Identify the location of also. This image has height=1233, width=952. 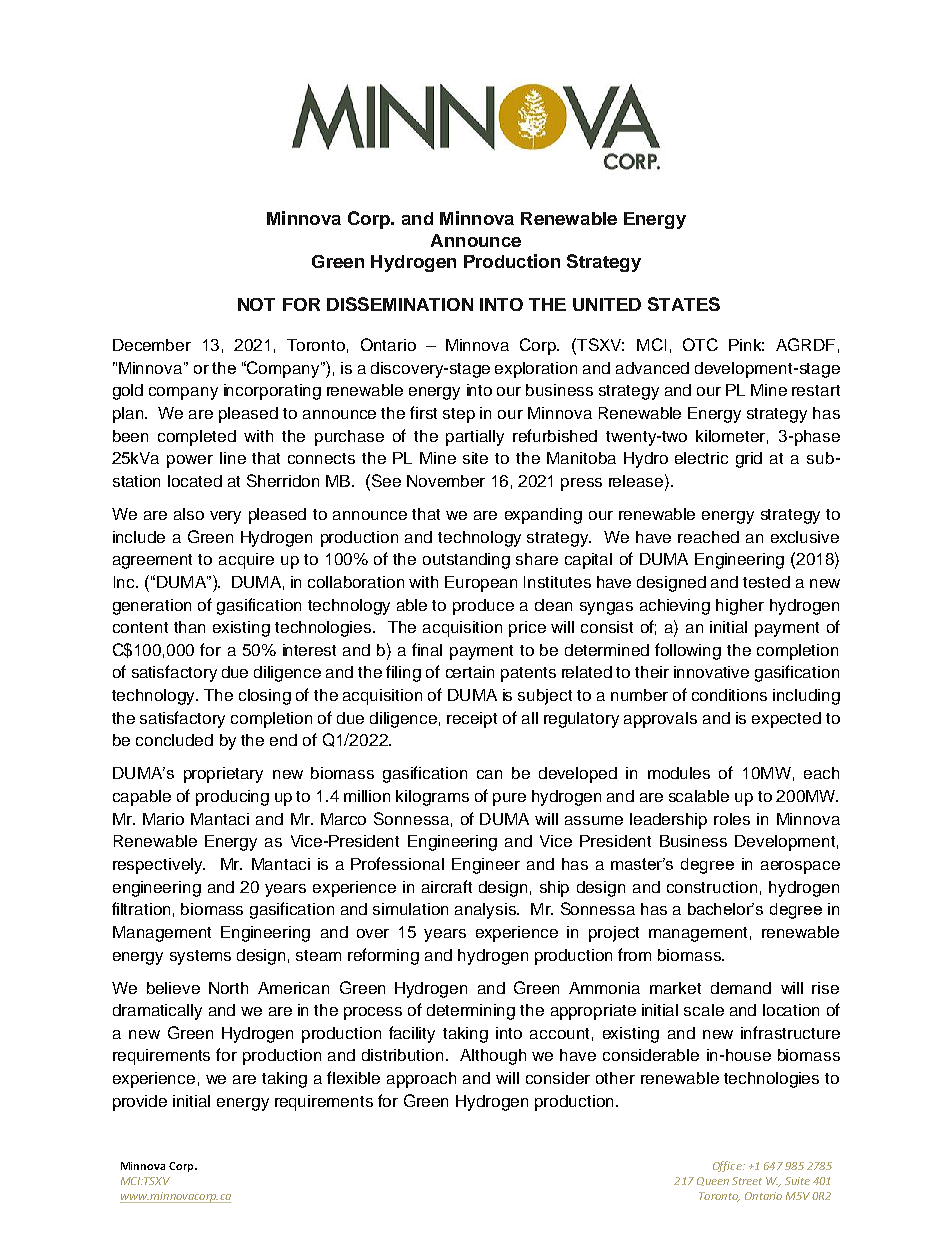
(189, 514).
